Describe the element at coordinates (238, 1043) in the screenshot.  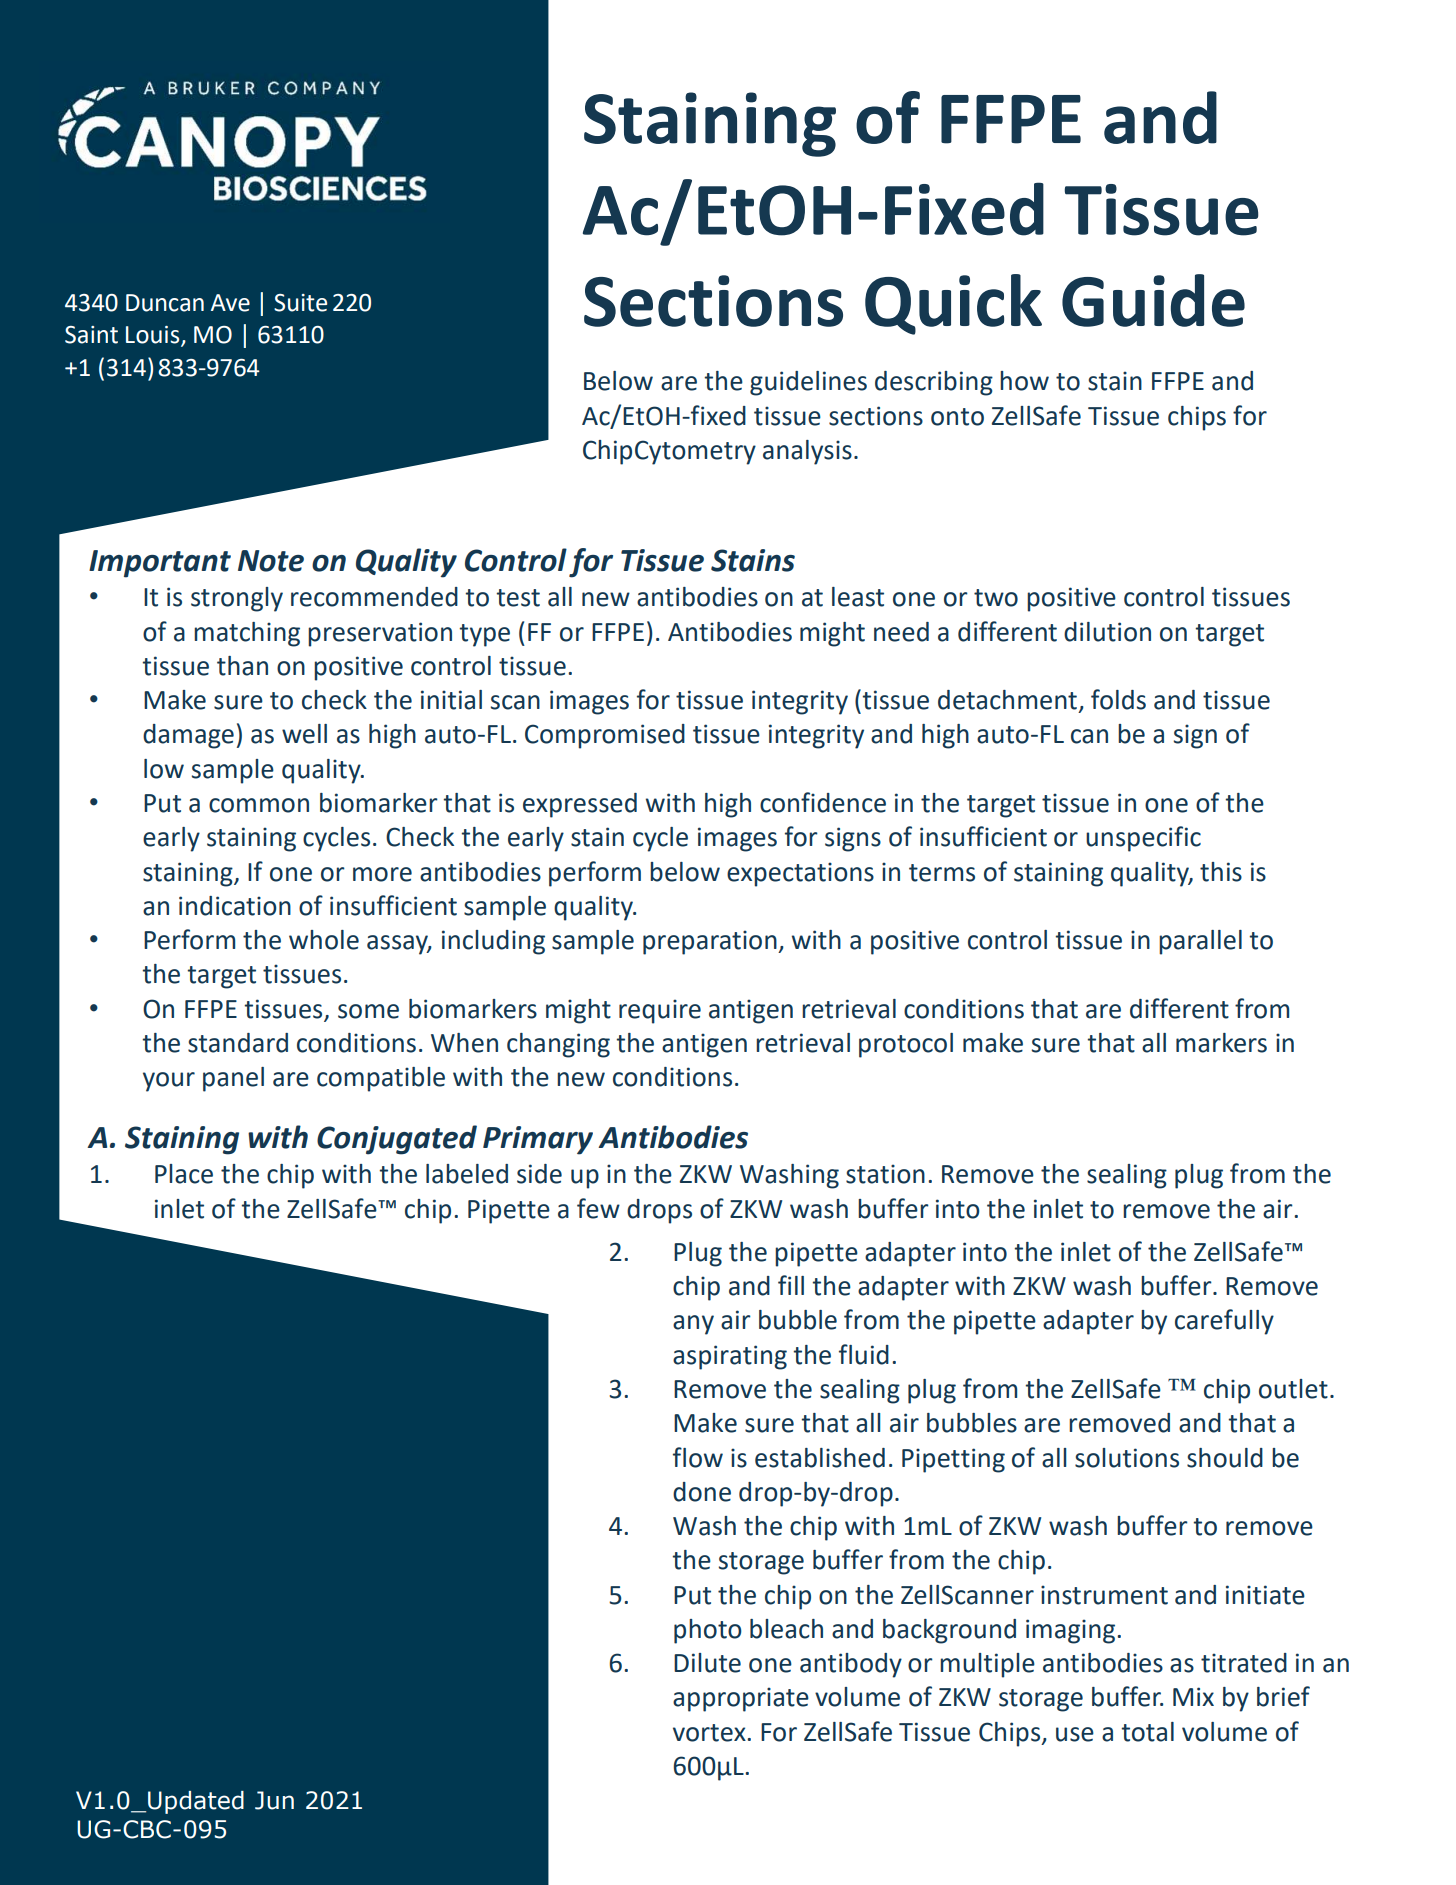
I see `standard` at that location.
